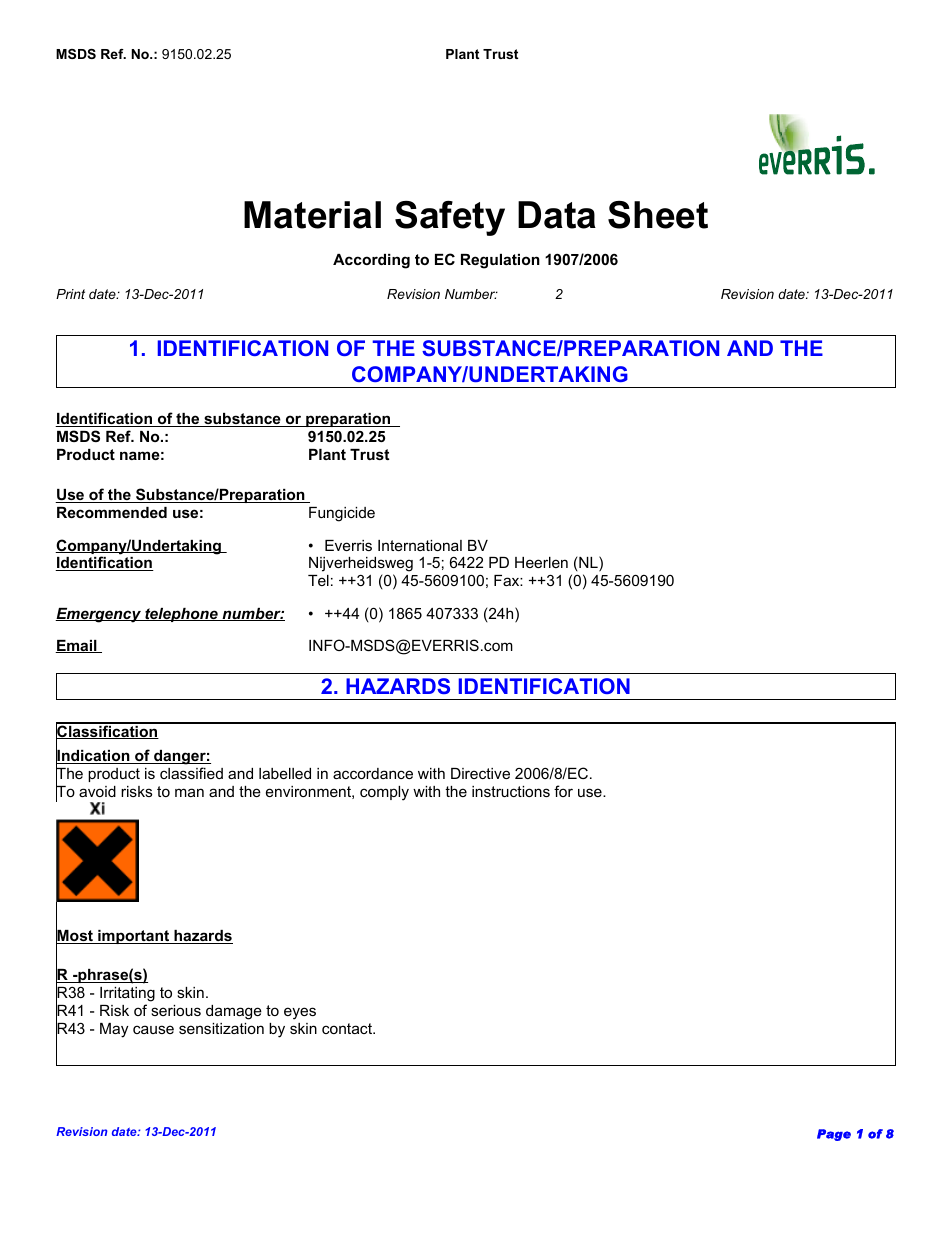 This page has width=952, height=1233. I want to click on cause, so click(153, 1029).
